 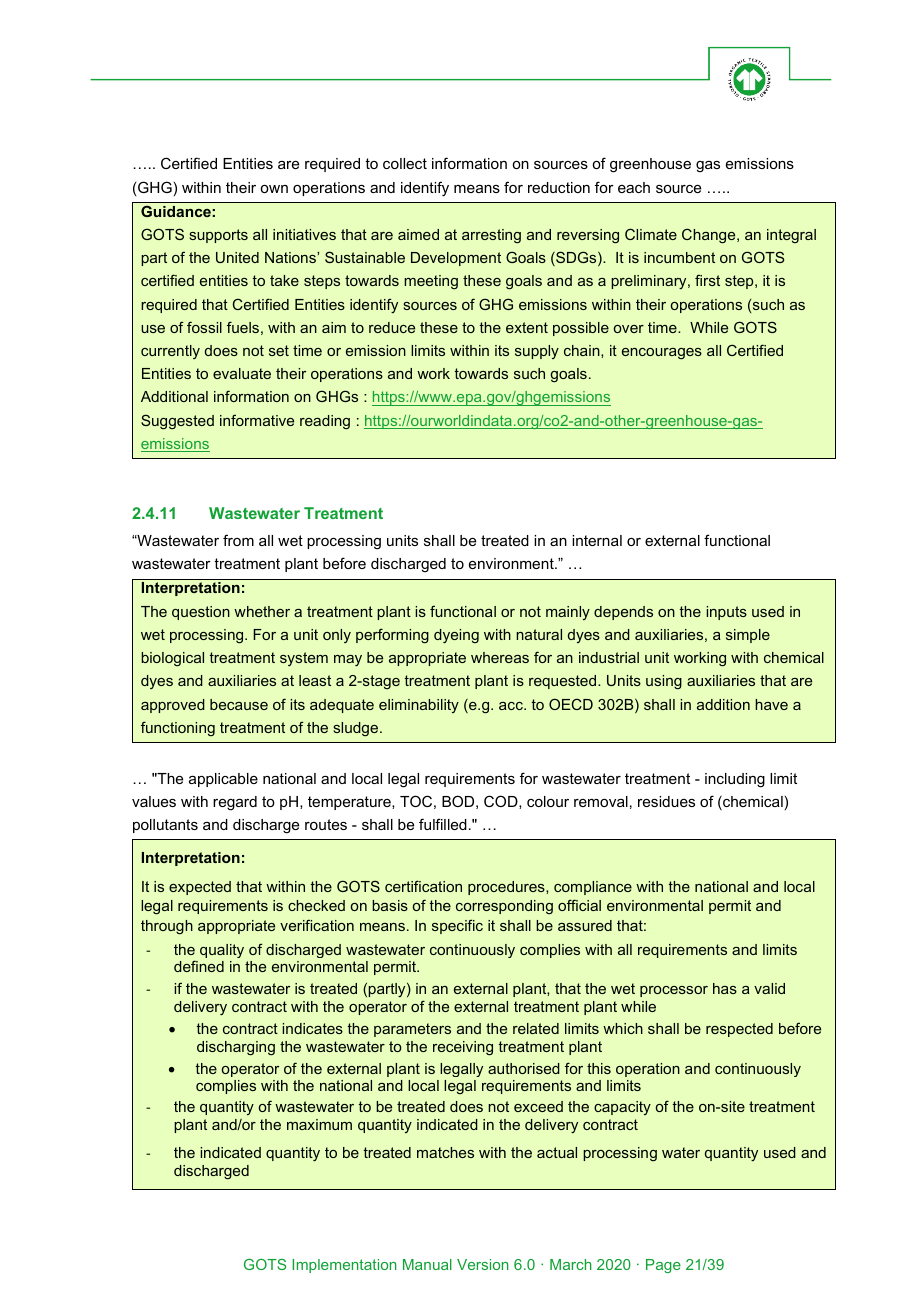 I want to click on Page, so click(x=663, y=1266).
